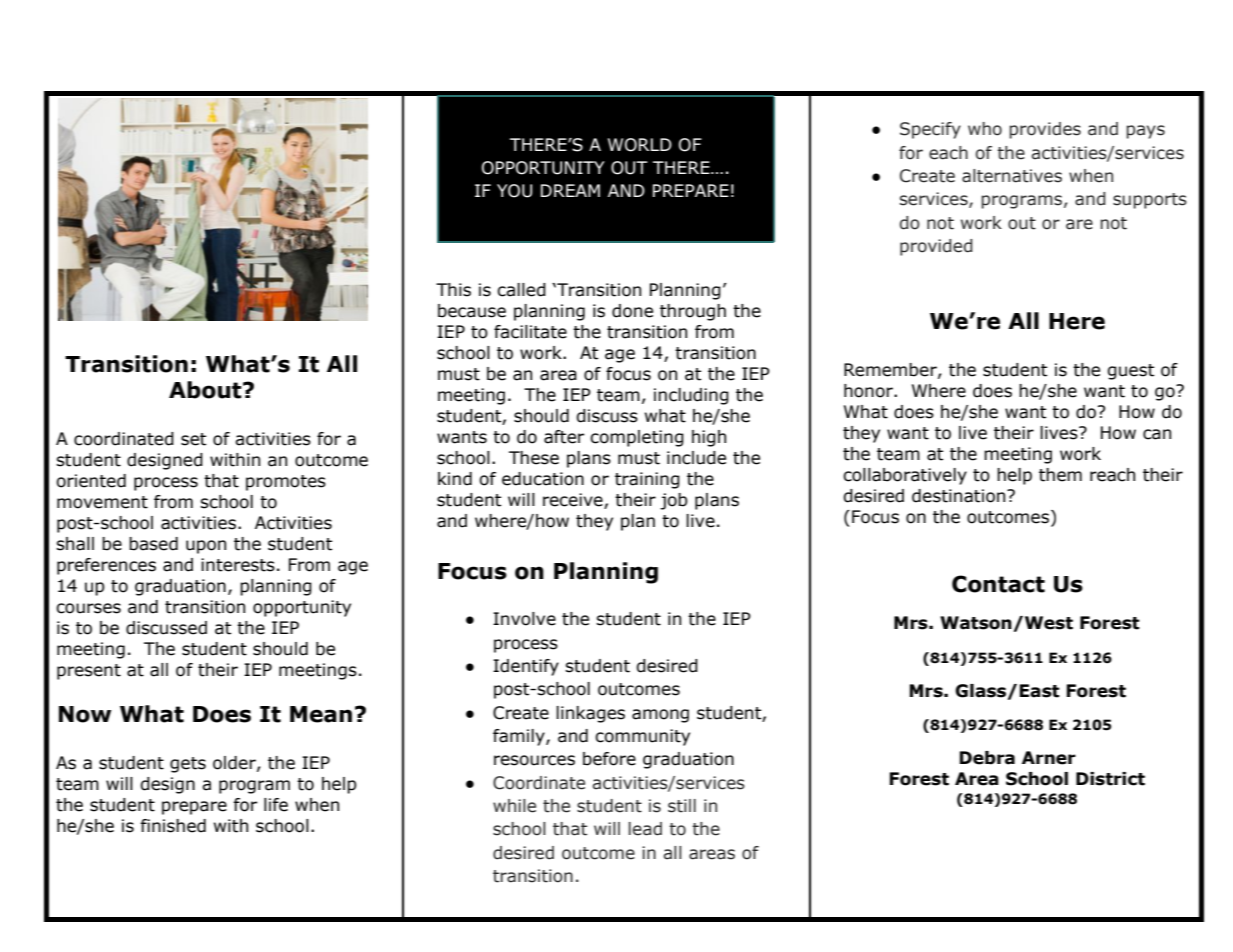  I want to click on Identify, so click(526, 667).
